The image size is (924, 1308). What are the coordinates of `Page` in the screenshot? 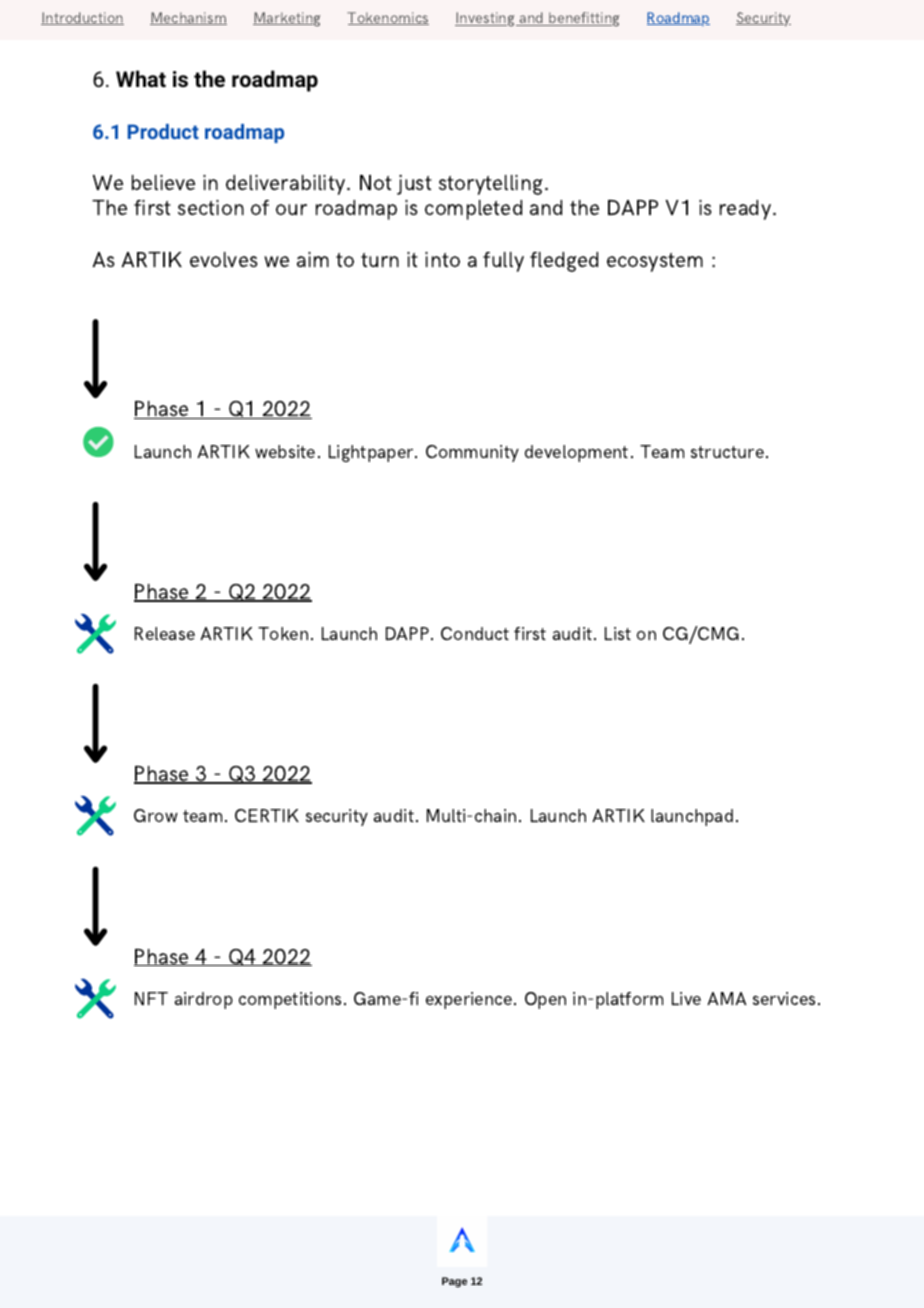 It's located at (454, 1282).
